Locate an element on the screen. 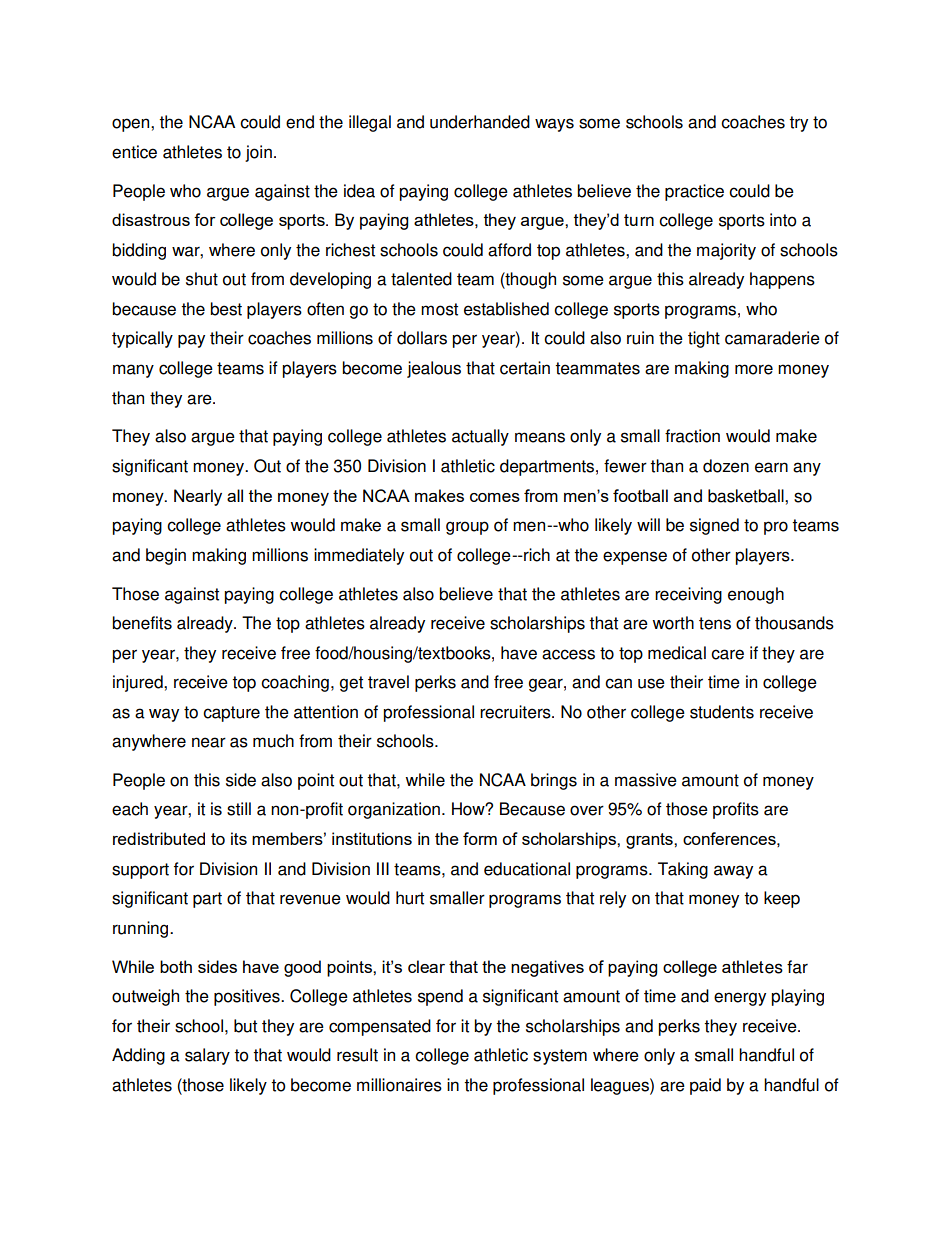 This screenshot has height=1233, width=952. away is located at coordinates (733, 872).
